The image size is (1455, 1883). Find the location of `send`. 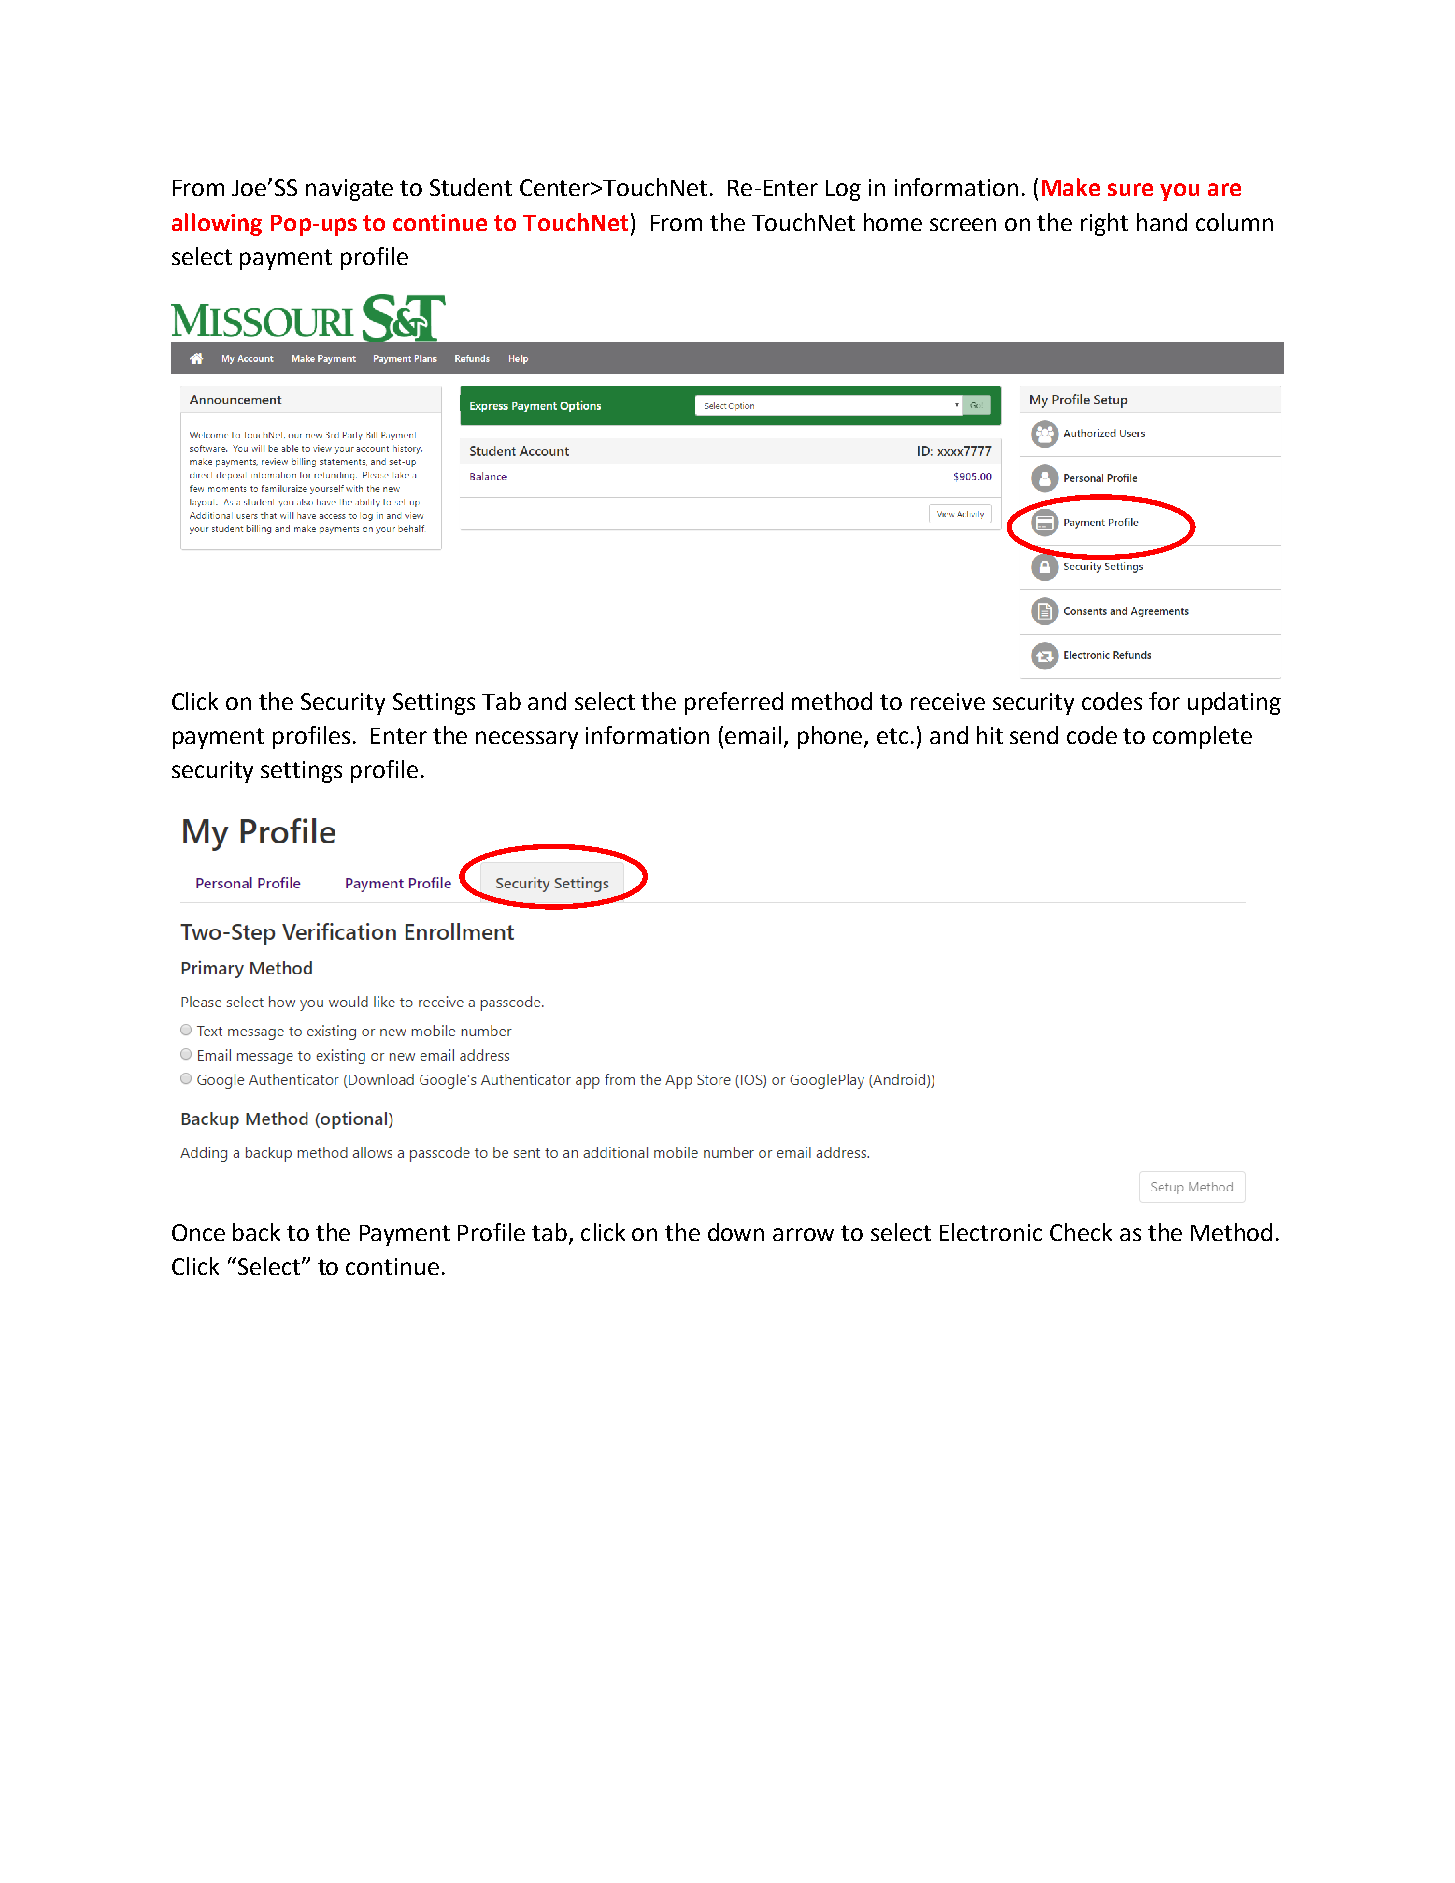

send is located at coordinates (1034, 735).
